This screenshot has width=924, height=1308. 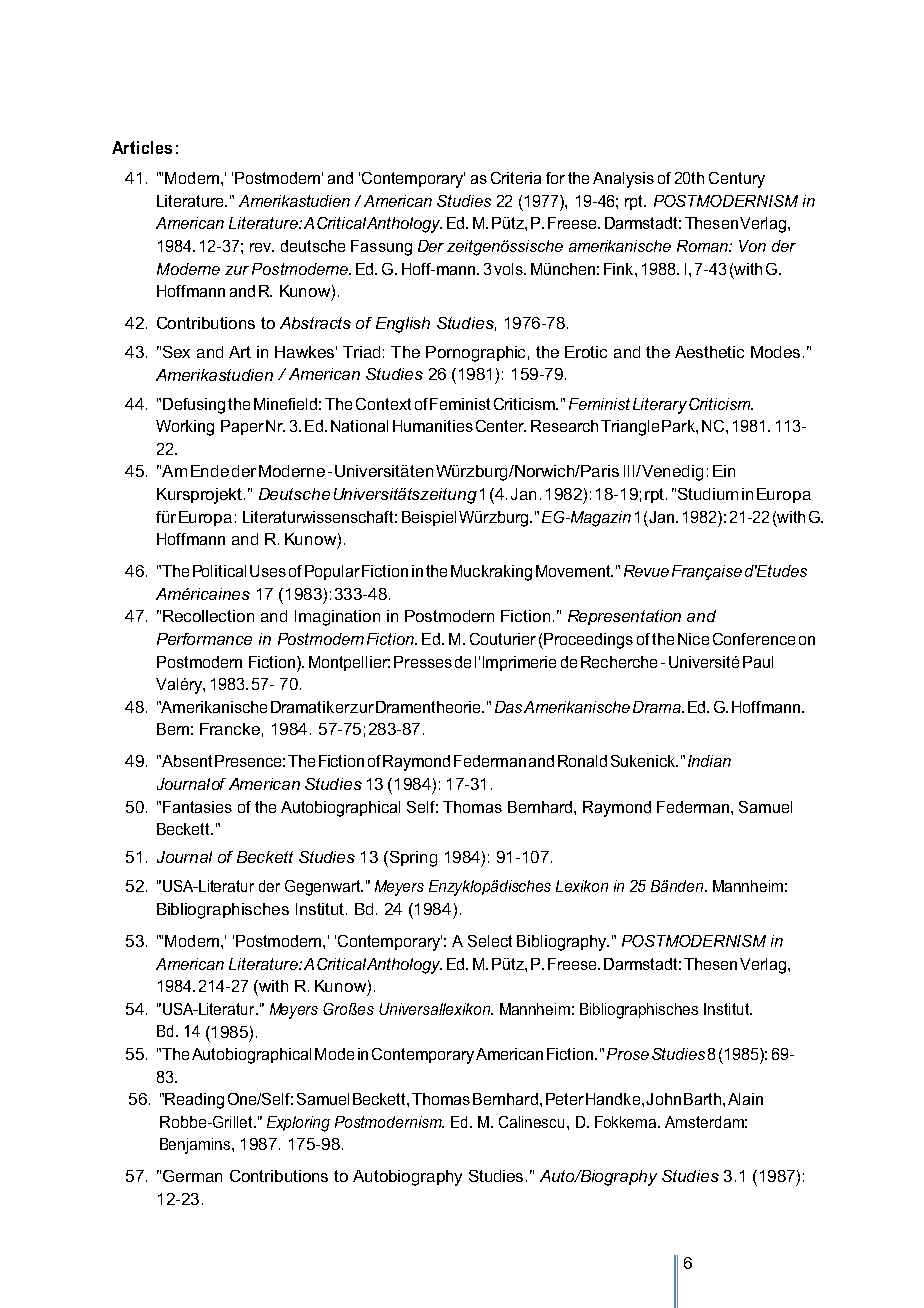 What do you see at coordinates (737, 180) in the screenshot?
I see `Century` at bounding box center [737, 180].
